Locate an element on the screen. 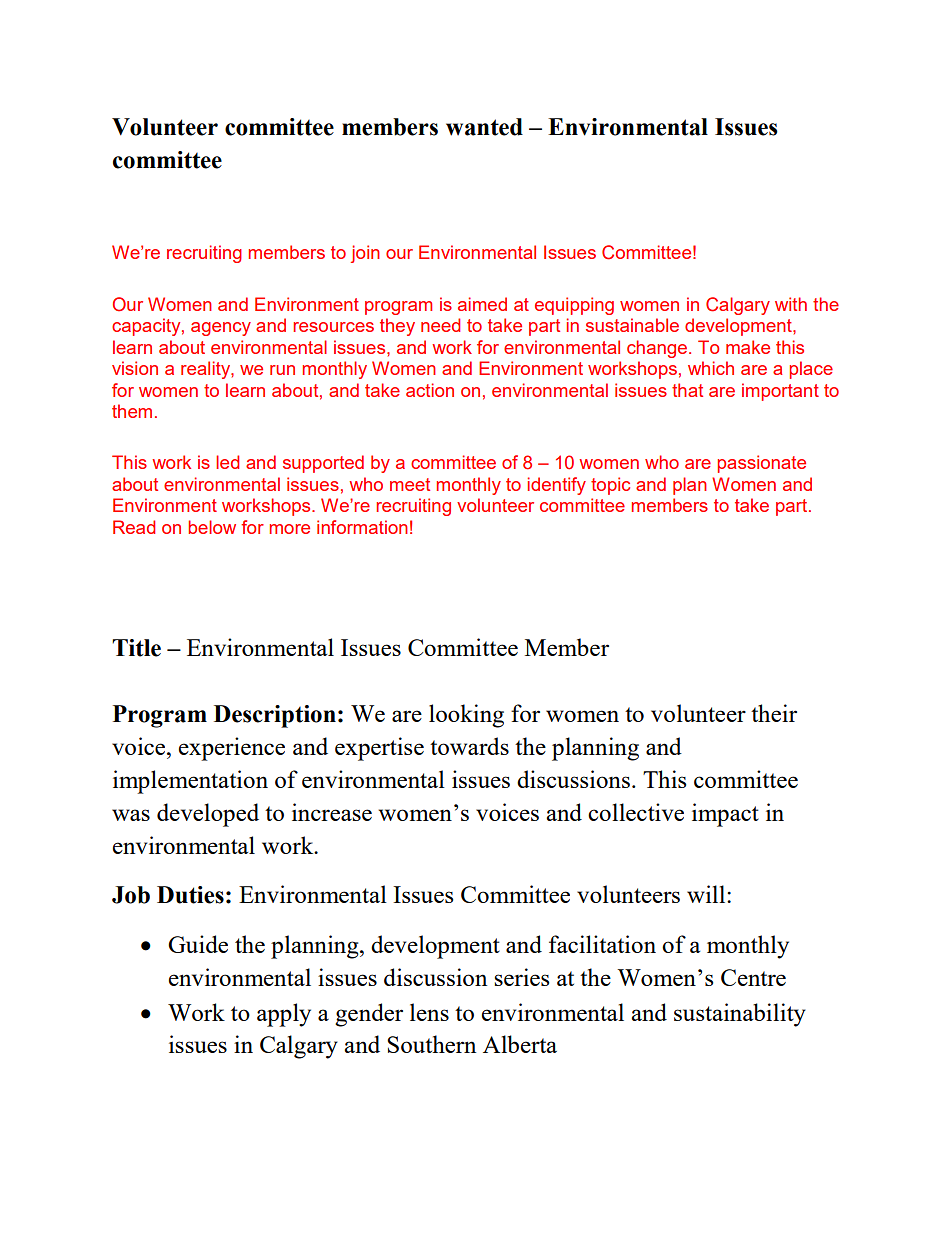  join is located at coordinates (365, 254).
